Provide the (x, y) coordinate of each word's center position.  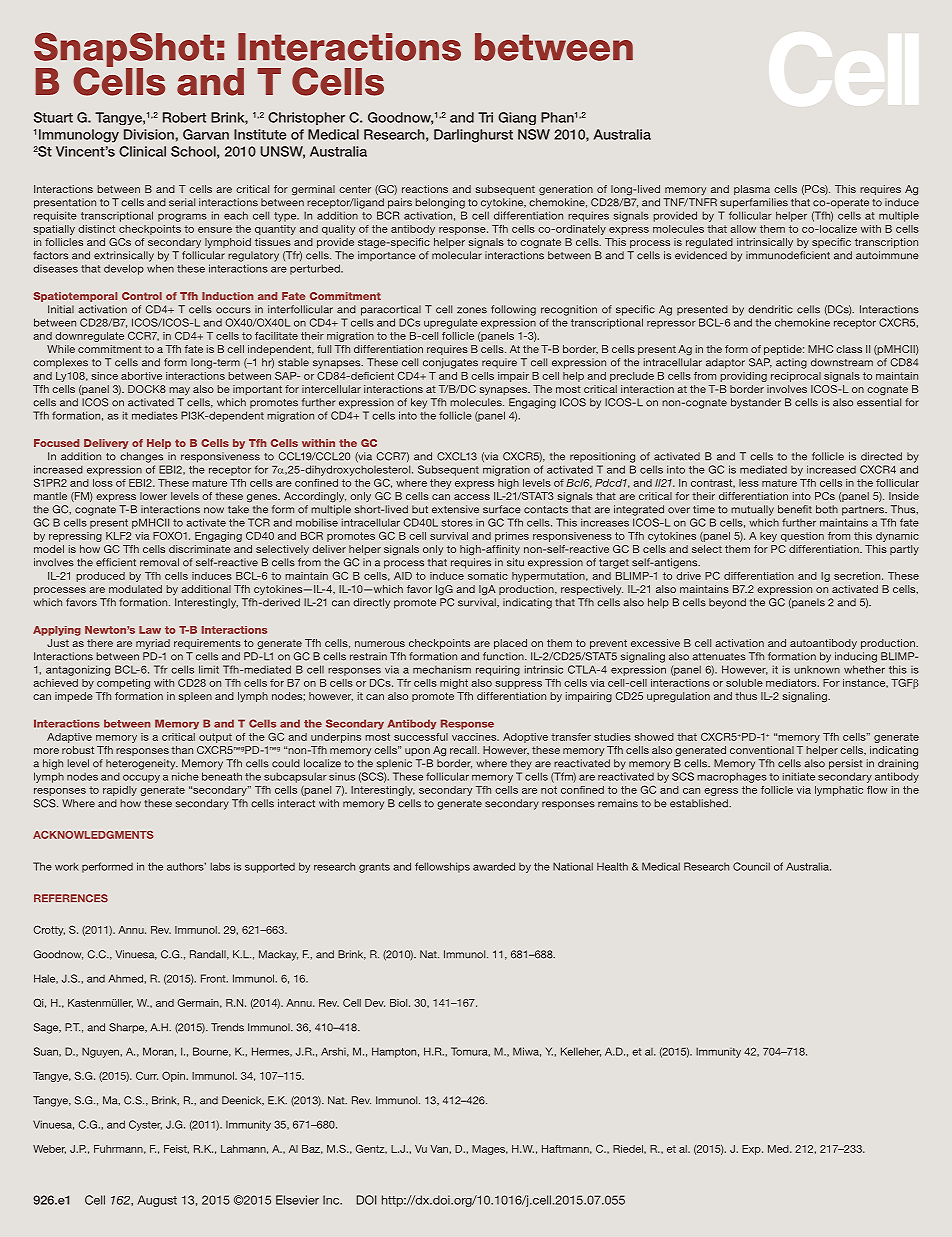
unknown (817, 670)
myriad (153, 644)
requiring (498, 670)
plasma (752, 190)
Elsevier (297, 1200)
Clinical (142, 151)
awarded (494, 866)
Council (751, 866)
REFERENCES (71, 898)
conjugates (450, 363)
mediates (155, 415)
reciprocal (796, 377)
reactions (425, 189)
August (157, 1201)
